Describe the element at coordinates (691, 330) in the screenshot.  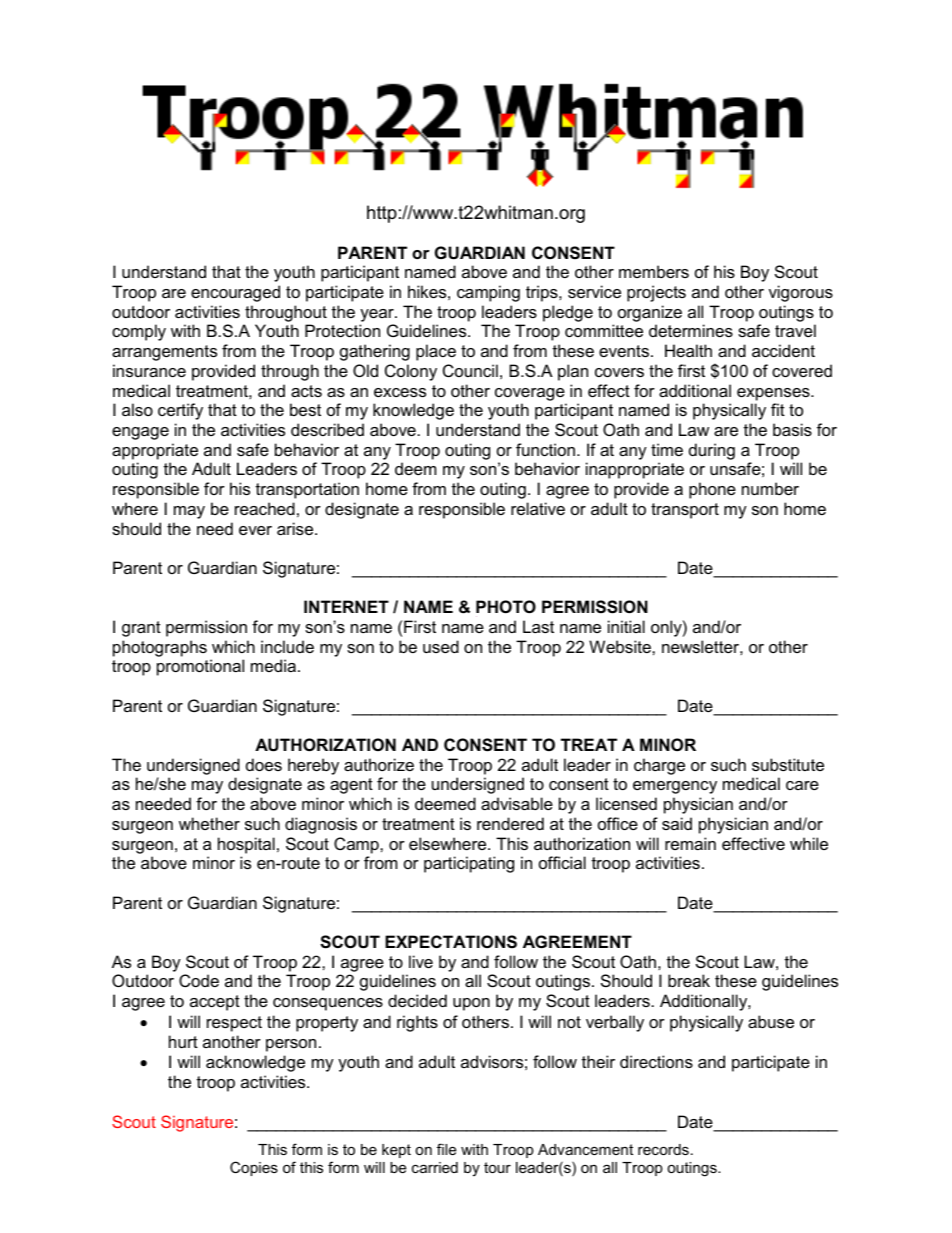
I see `determines` at that location.
